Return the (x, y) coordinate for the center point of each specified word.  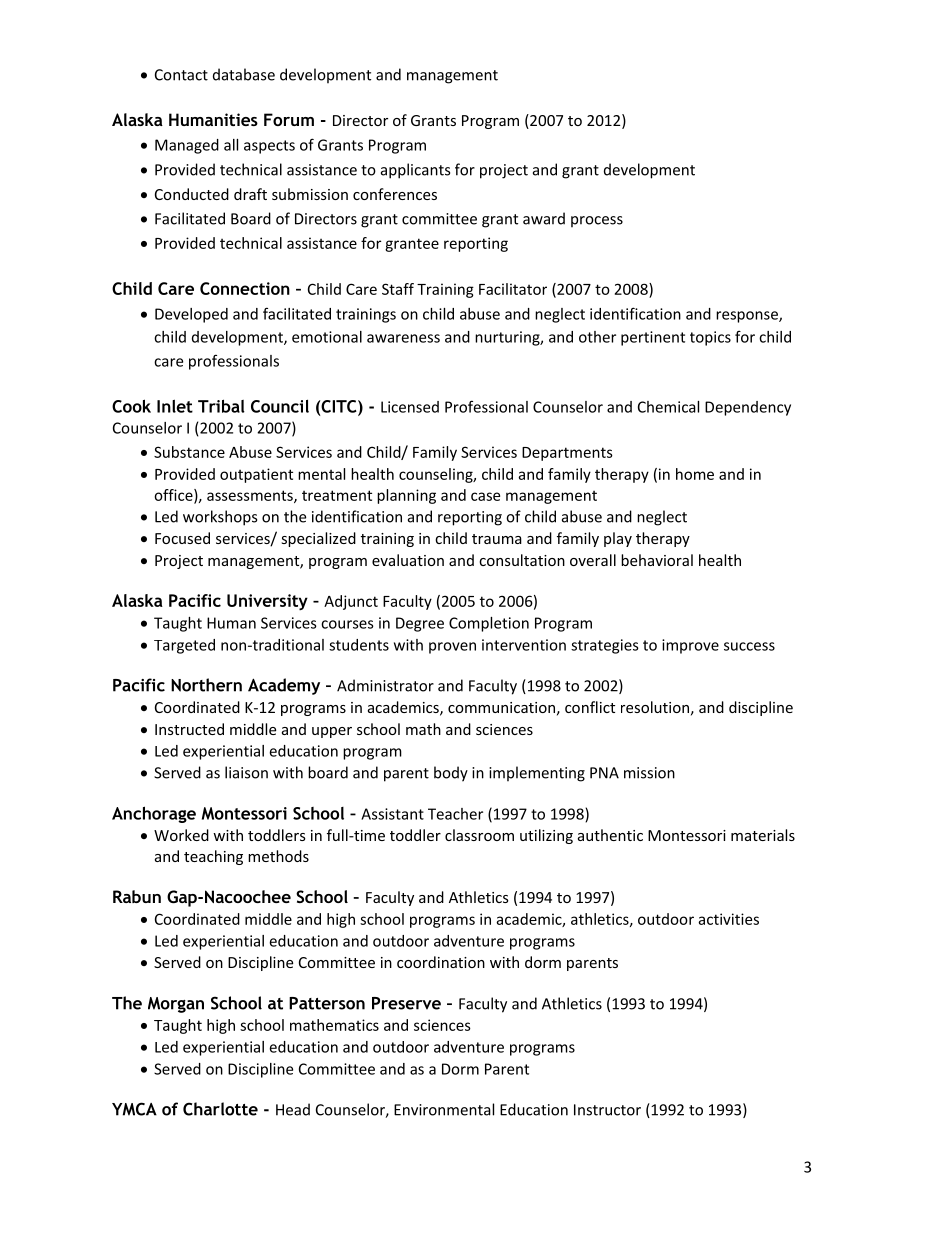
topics (710, 338)
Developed (191, 315)
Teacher (455, 814)
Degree (420, 624)
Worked (181, 835)
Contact (181, 75)
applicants (415, 171)
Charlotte (220, 1109)
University (267, 602)
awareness (403, 338)
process (597, 222)
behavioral (657, 560)
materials (763, 835)
